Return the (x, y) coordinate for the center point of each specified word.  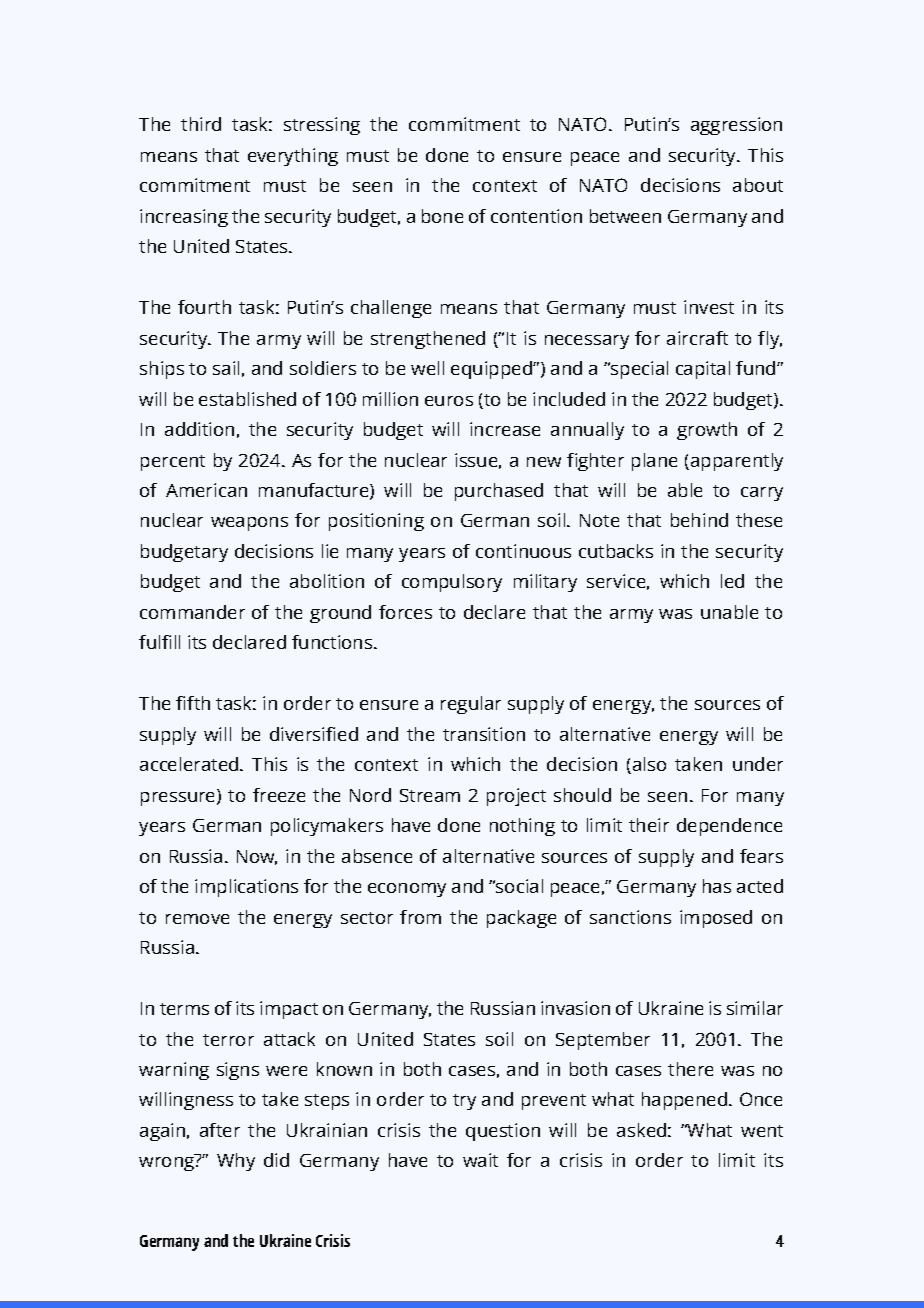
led (732, 581)
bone (442, 216)
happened (686, 1101)
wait (480, 1160)
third (201, 124)
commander (192, 612)
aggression (736, 126)
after (220, 1130)
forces (405, 612)
